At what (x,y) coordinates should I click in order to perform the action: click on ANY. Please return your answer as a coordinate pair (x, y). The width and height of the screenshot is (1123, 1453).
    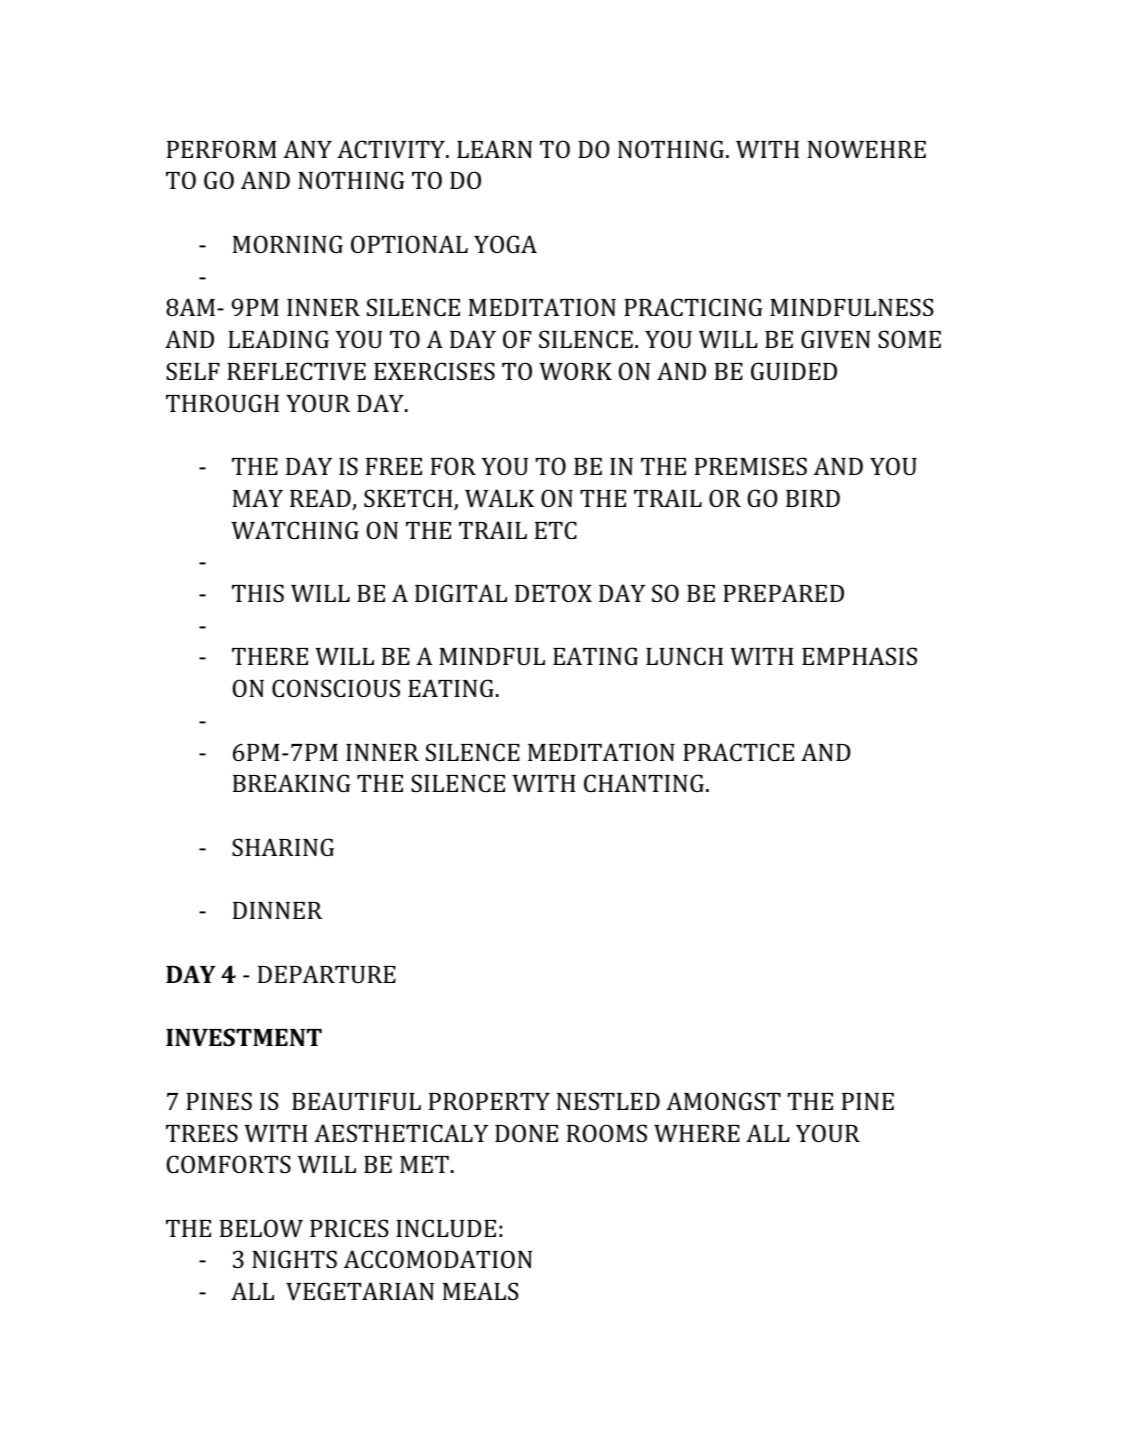
    Looking at the image, I should click on (307, 149).
